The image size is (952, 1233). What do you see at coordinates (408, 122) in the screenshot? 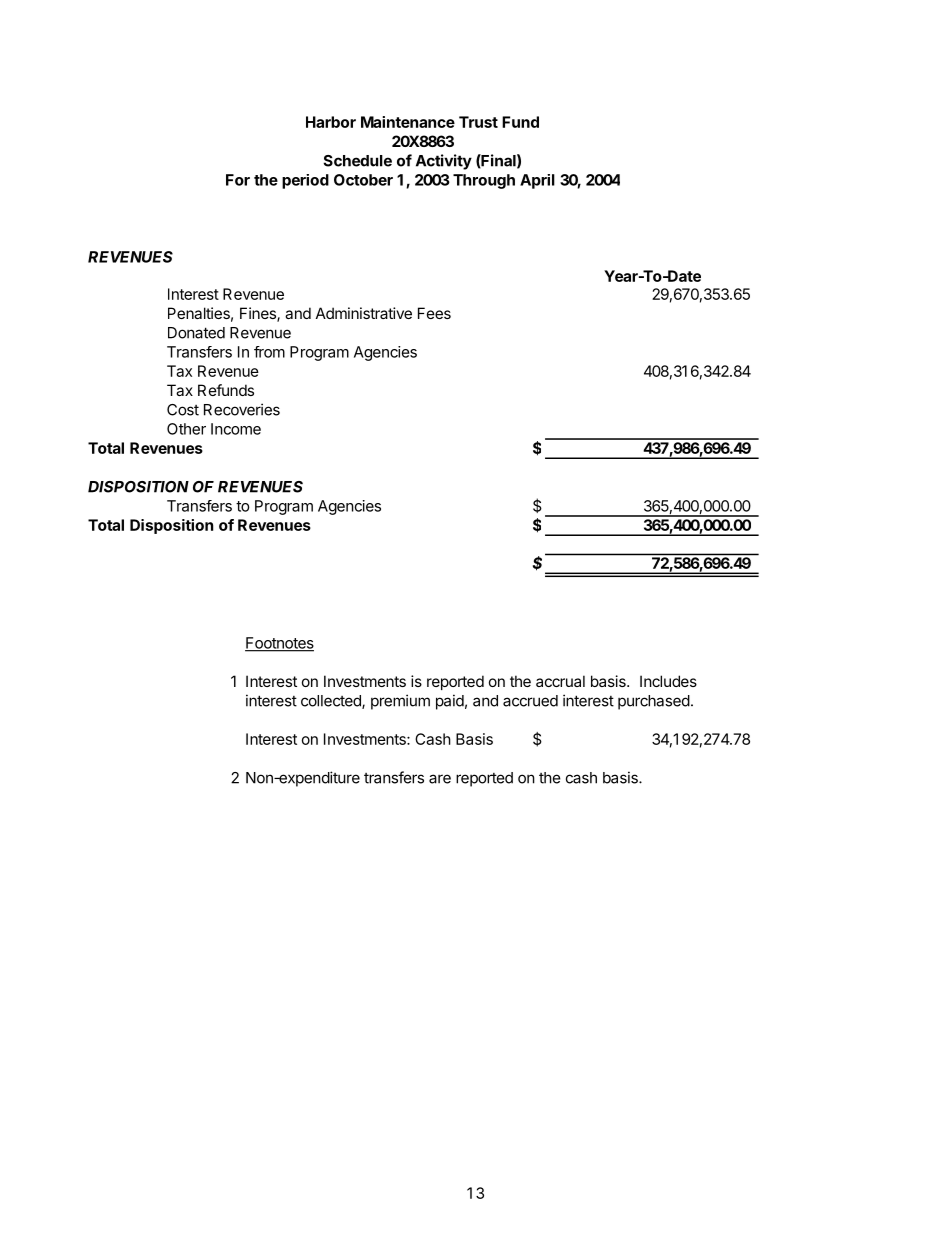
I see `Maintenance` at bounding box center [408, 122].
